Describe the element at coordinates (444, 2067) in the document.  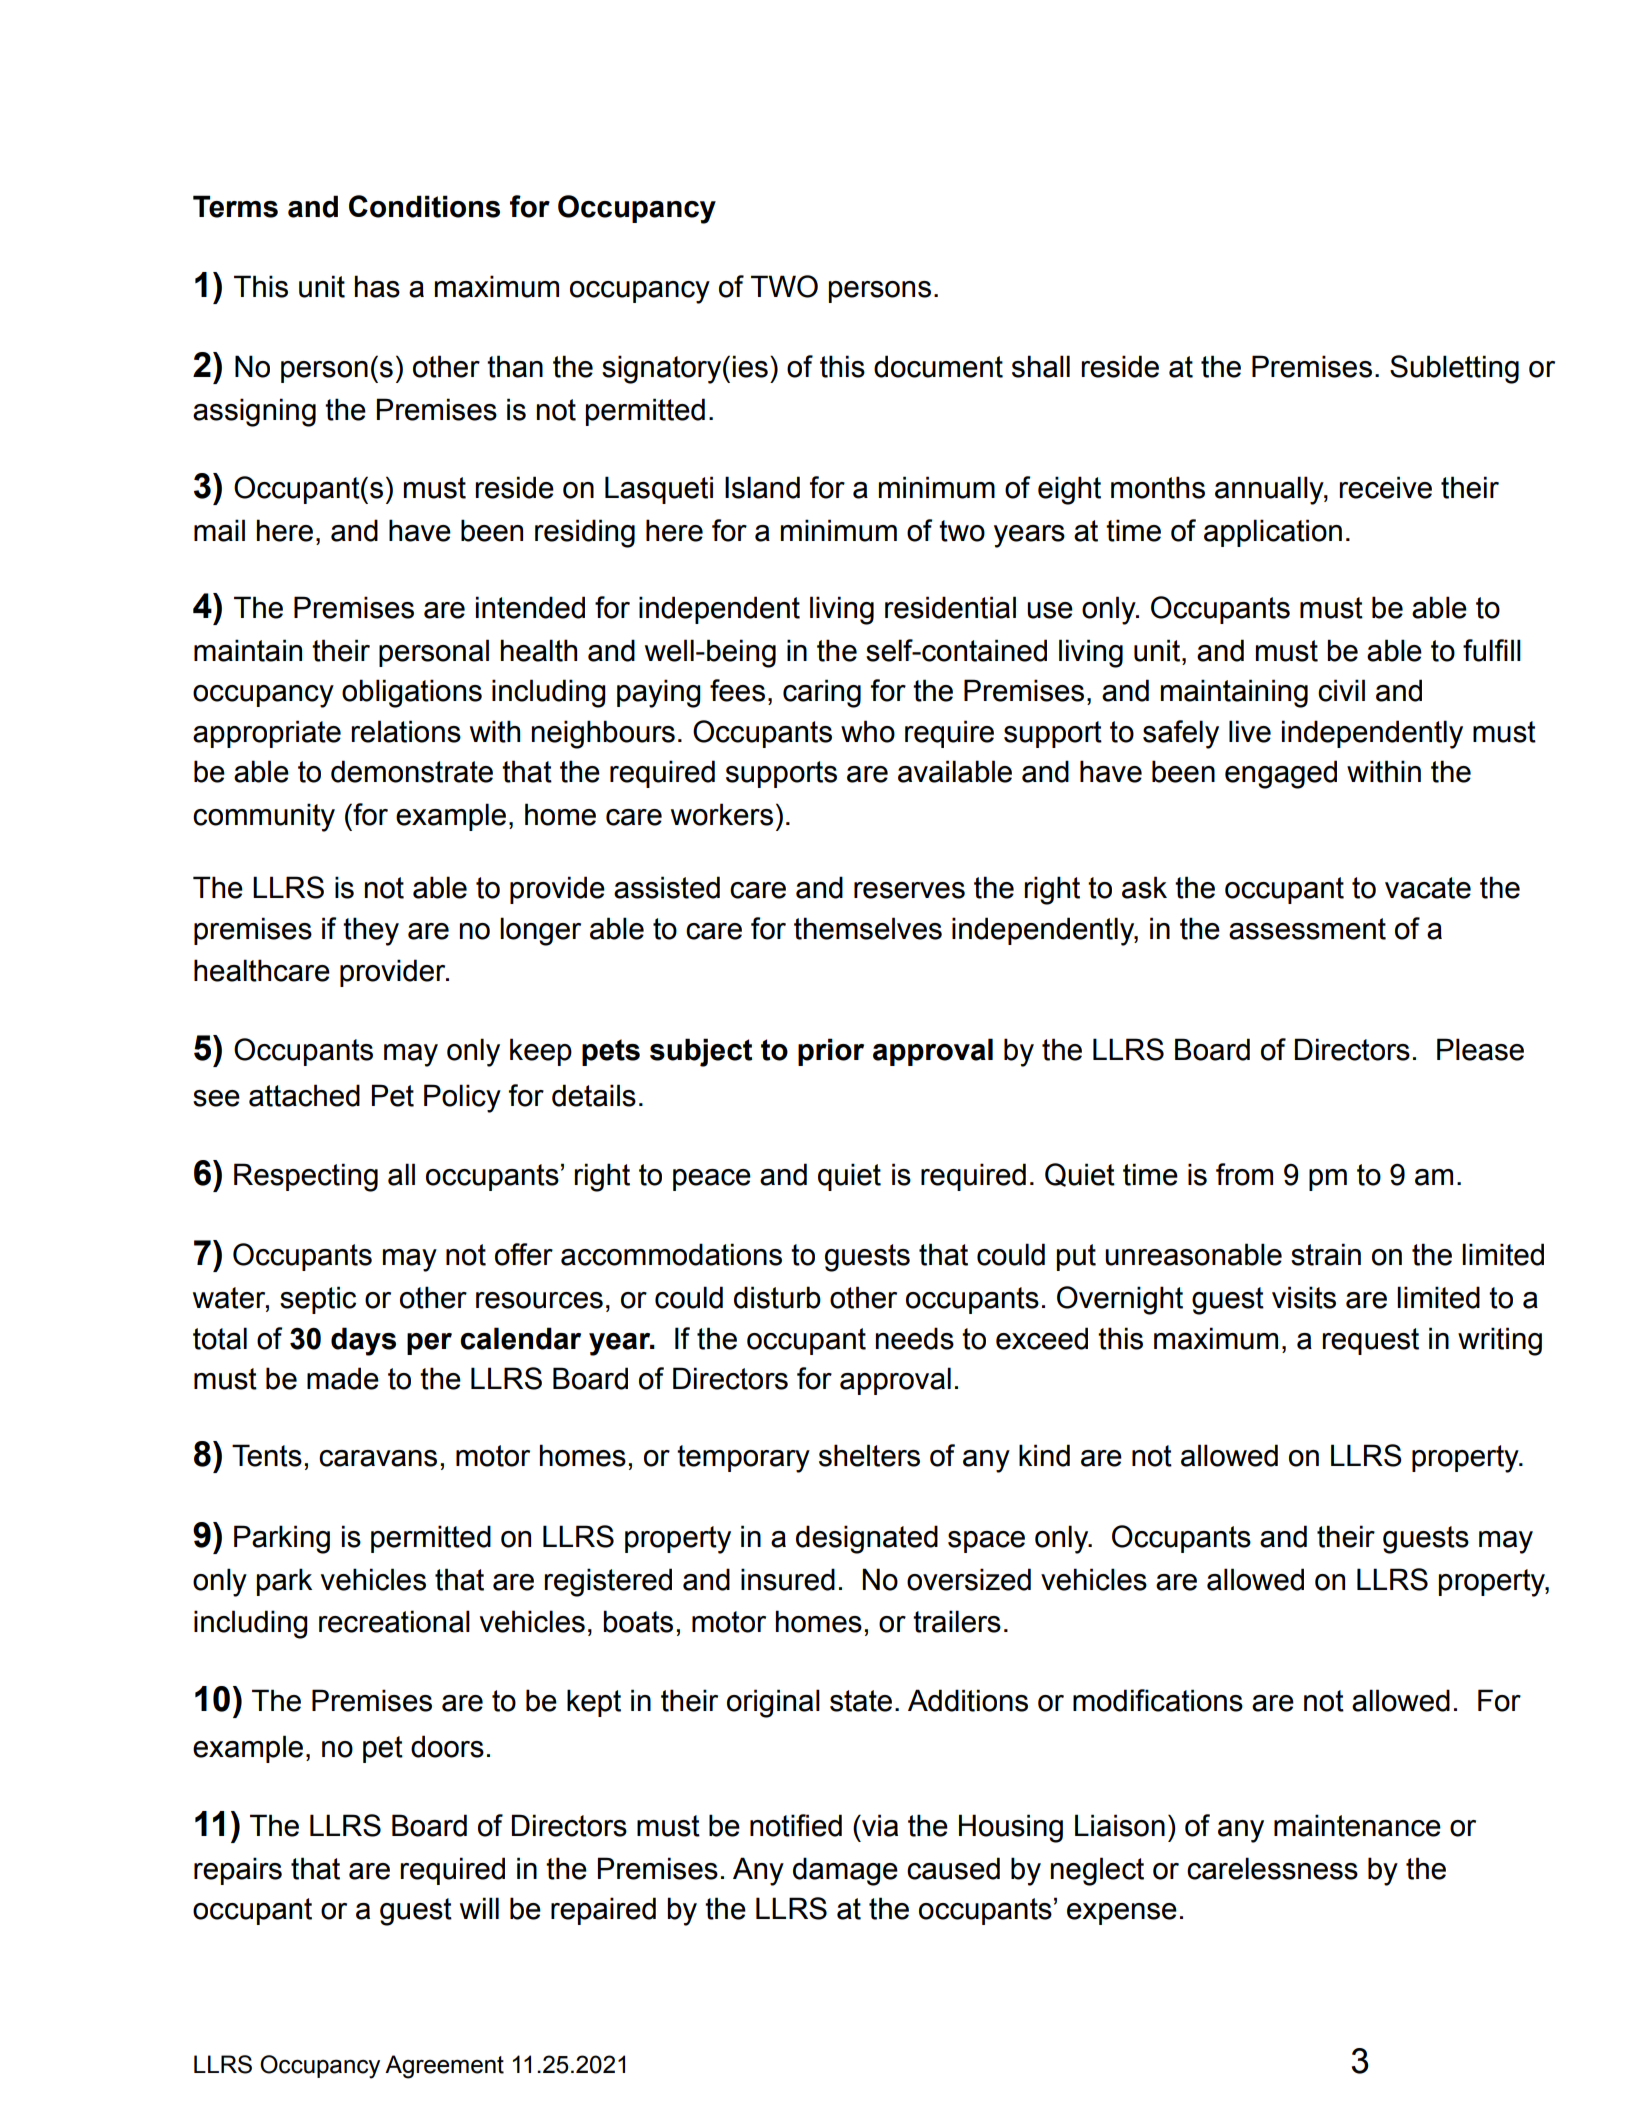
I see `Agreement` at that location.
